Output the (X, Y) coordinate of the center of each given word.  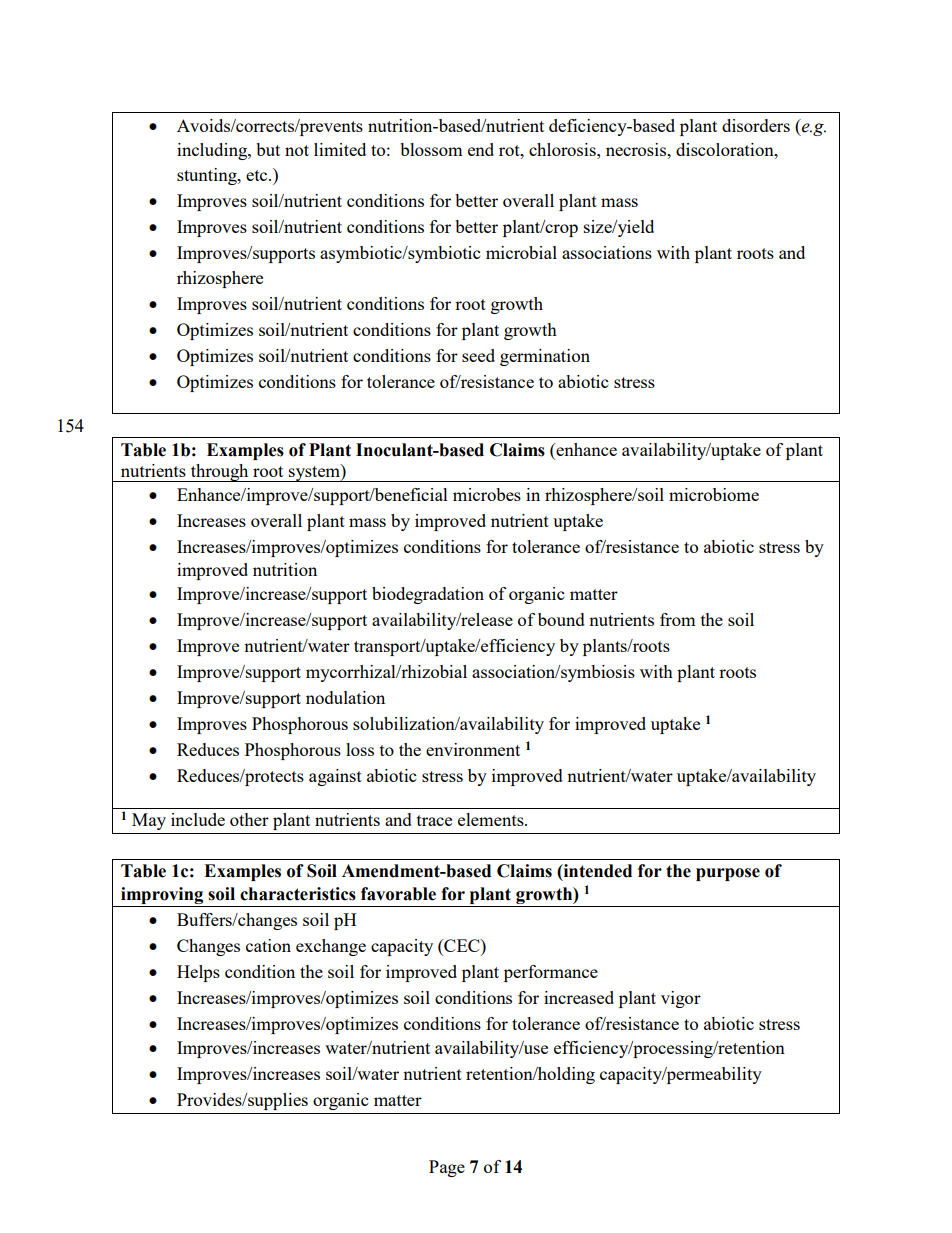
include (198, 819)
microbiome (714, 494)
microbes (487, 494)
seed (478, 355)
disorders (756, 125)
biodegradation (428, 595)
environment (473, 749)
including (213, 151)
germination (545, 357)
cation (268, 945)
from (678, 619)
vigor (681, 999)
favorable (398, 894)
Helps (198, 973)
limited (340, 149)
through (219, 473)
